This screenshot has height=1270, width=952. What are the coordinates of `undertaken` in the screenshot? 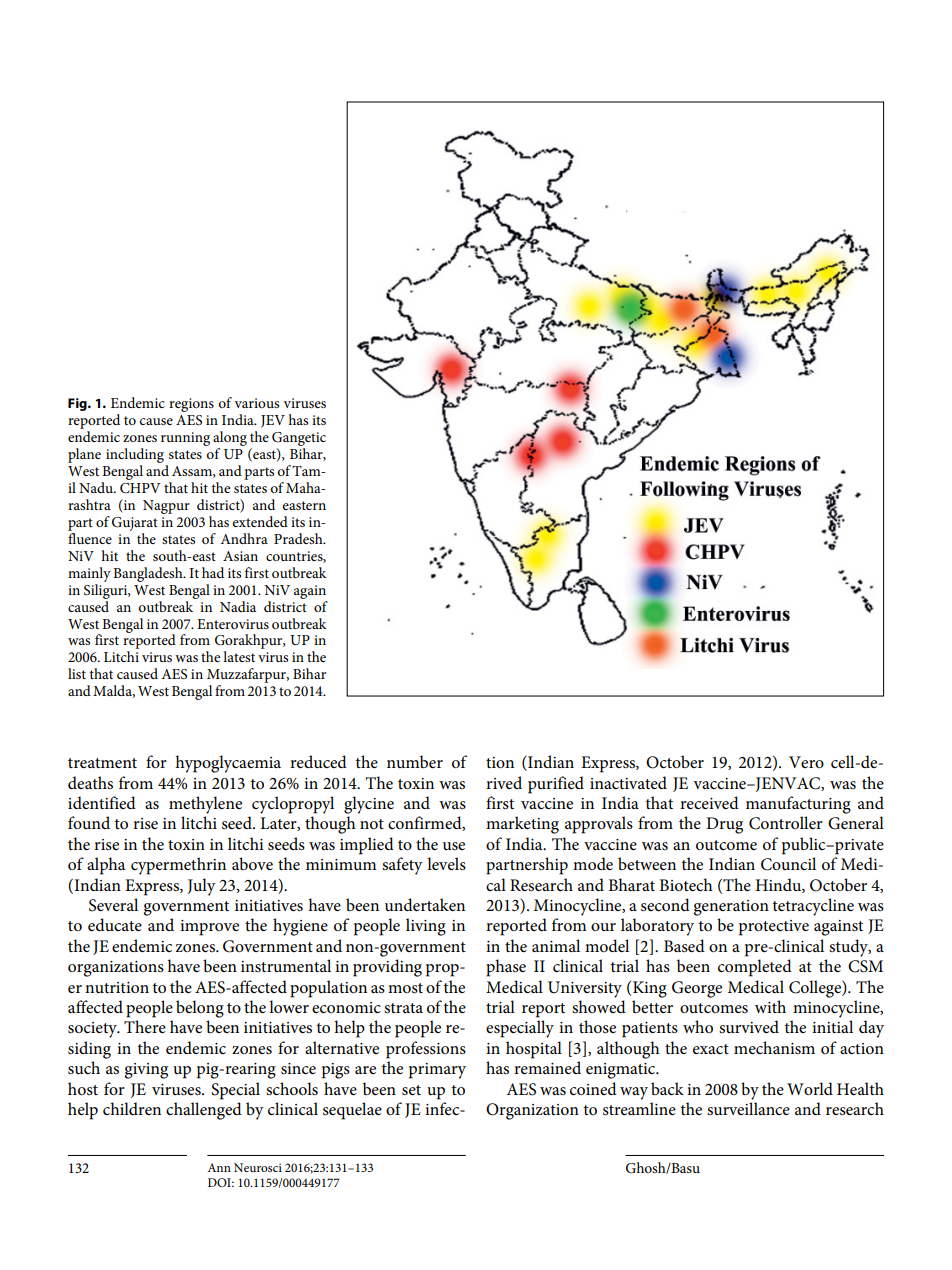 It's located at (425, 904).
